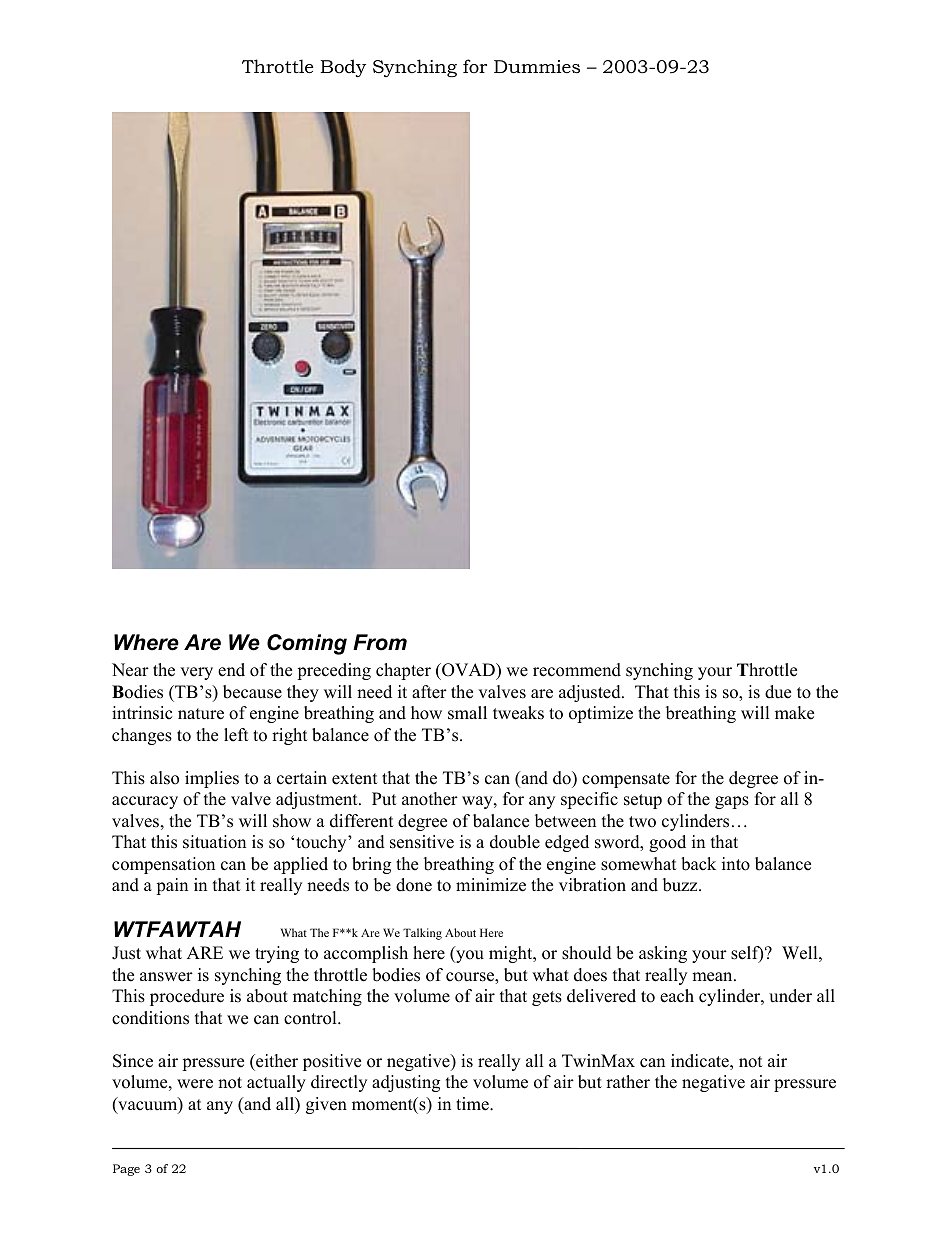 Image resolution: width=952 pixels, height=1233 pixels. What do you see at coordinates (577, 670) in the image?
I see `recommend` at bounding box center [577, 670].
